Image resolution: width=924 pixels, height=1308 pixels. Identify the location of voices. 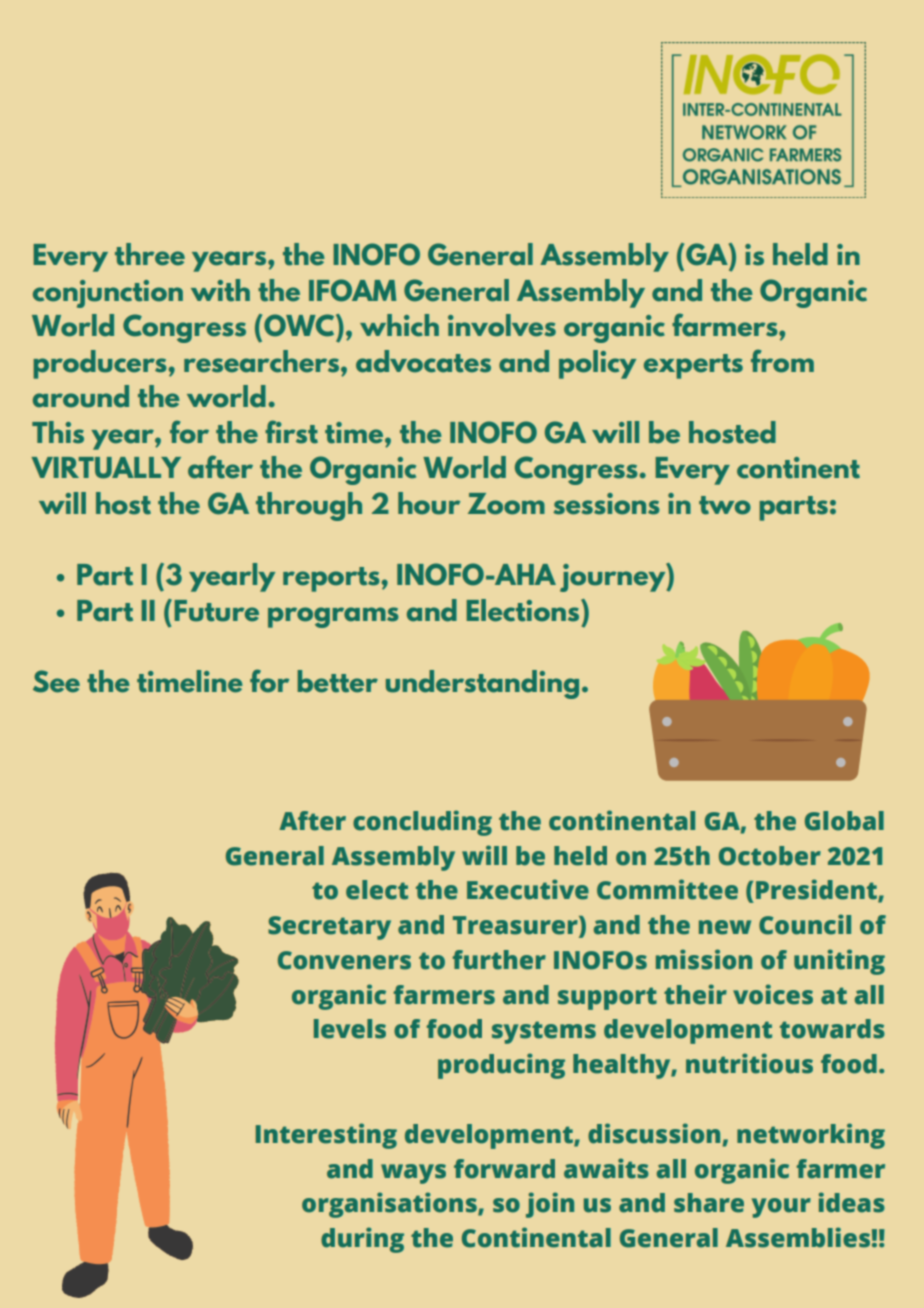
(773, 994).
